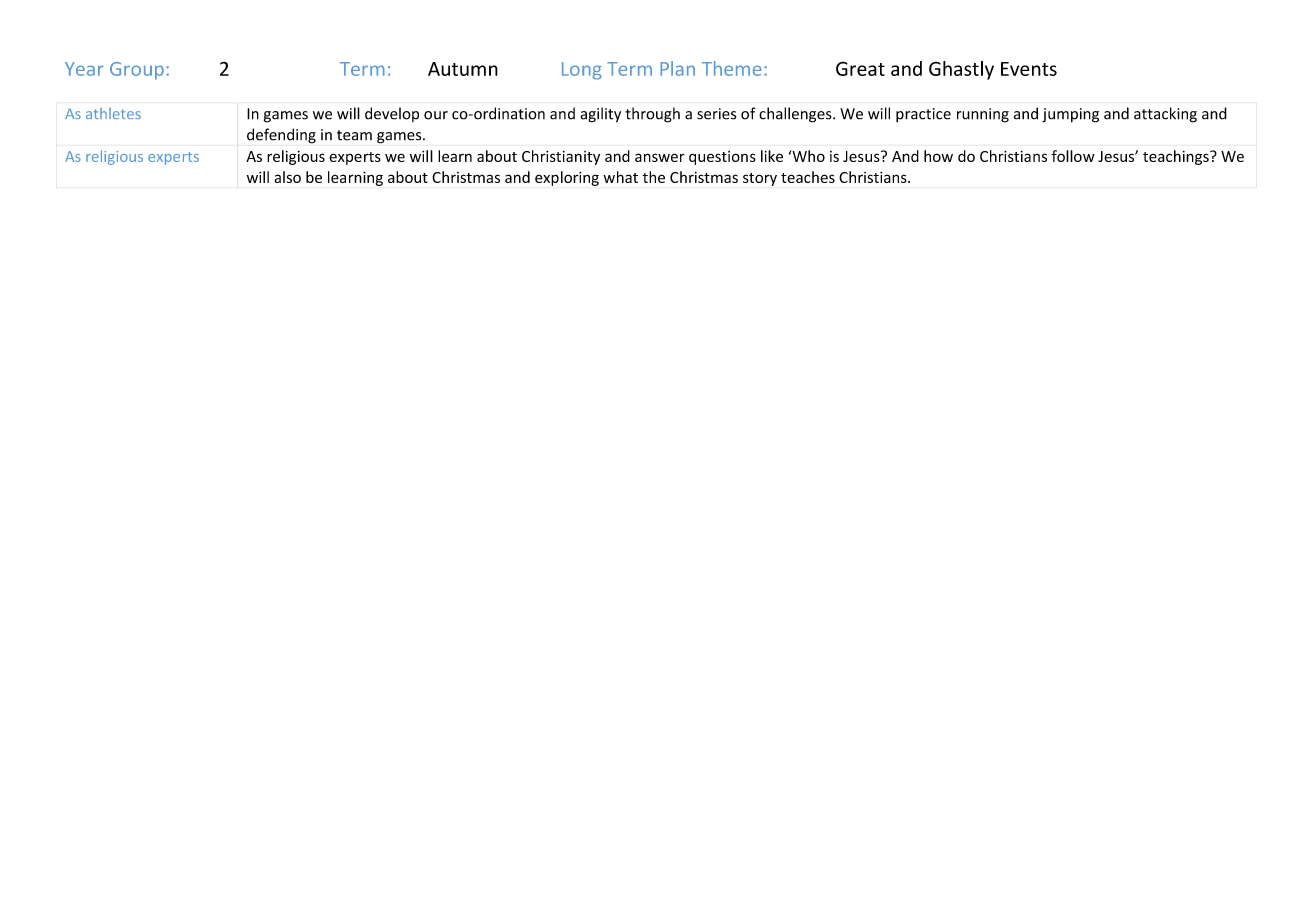 This screenshot has height=924, width=1308. What do you see at coordinates (620, 177) in the screenshot?
I see `what` at bounding box center [620, 177].
